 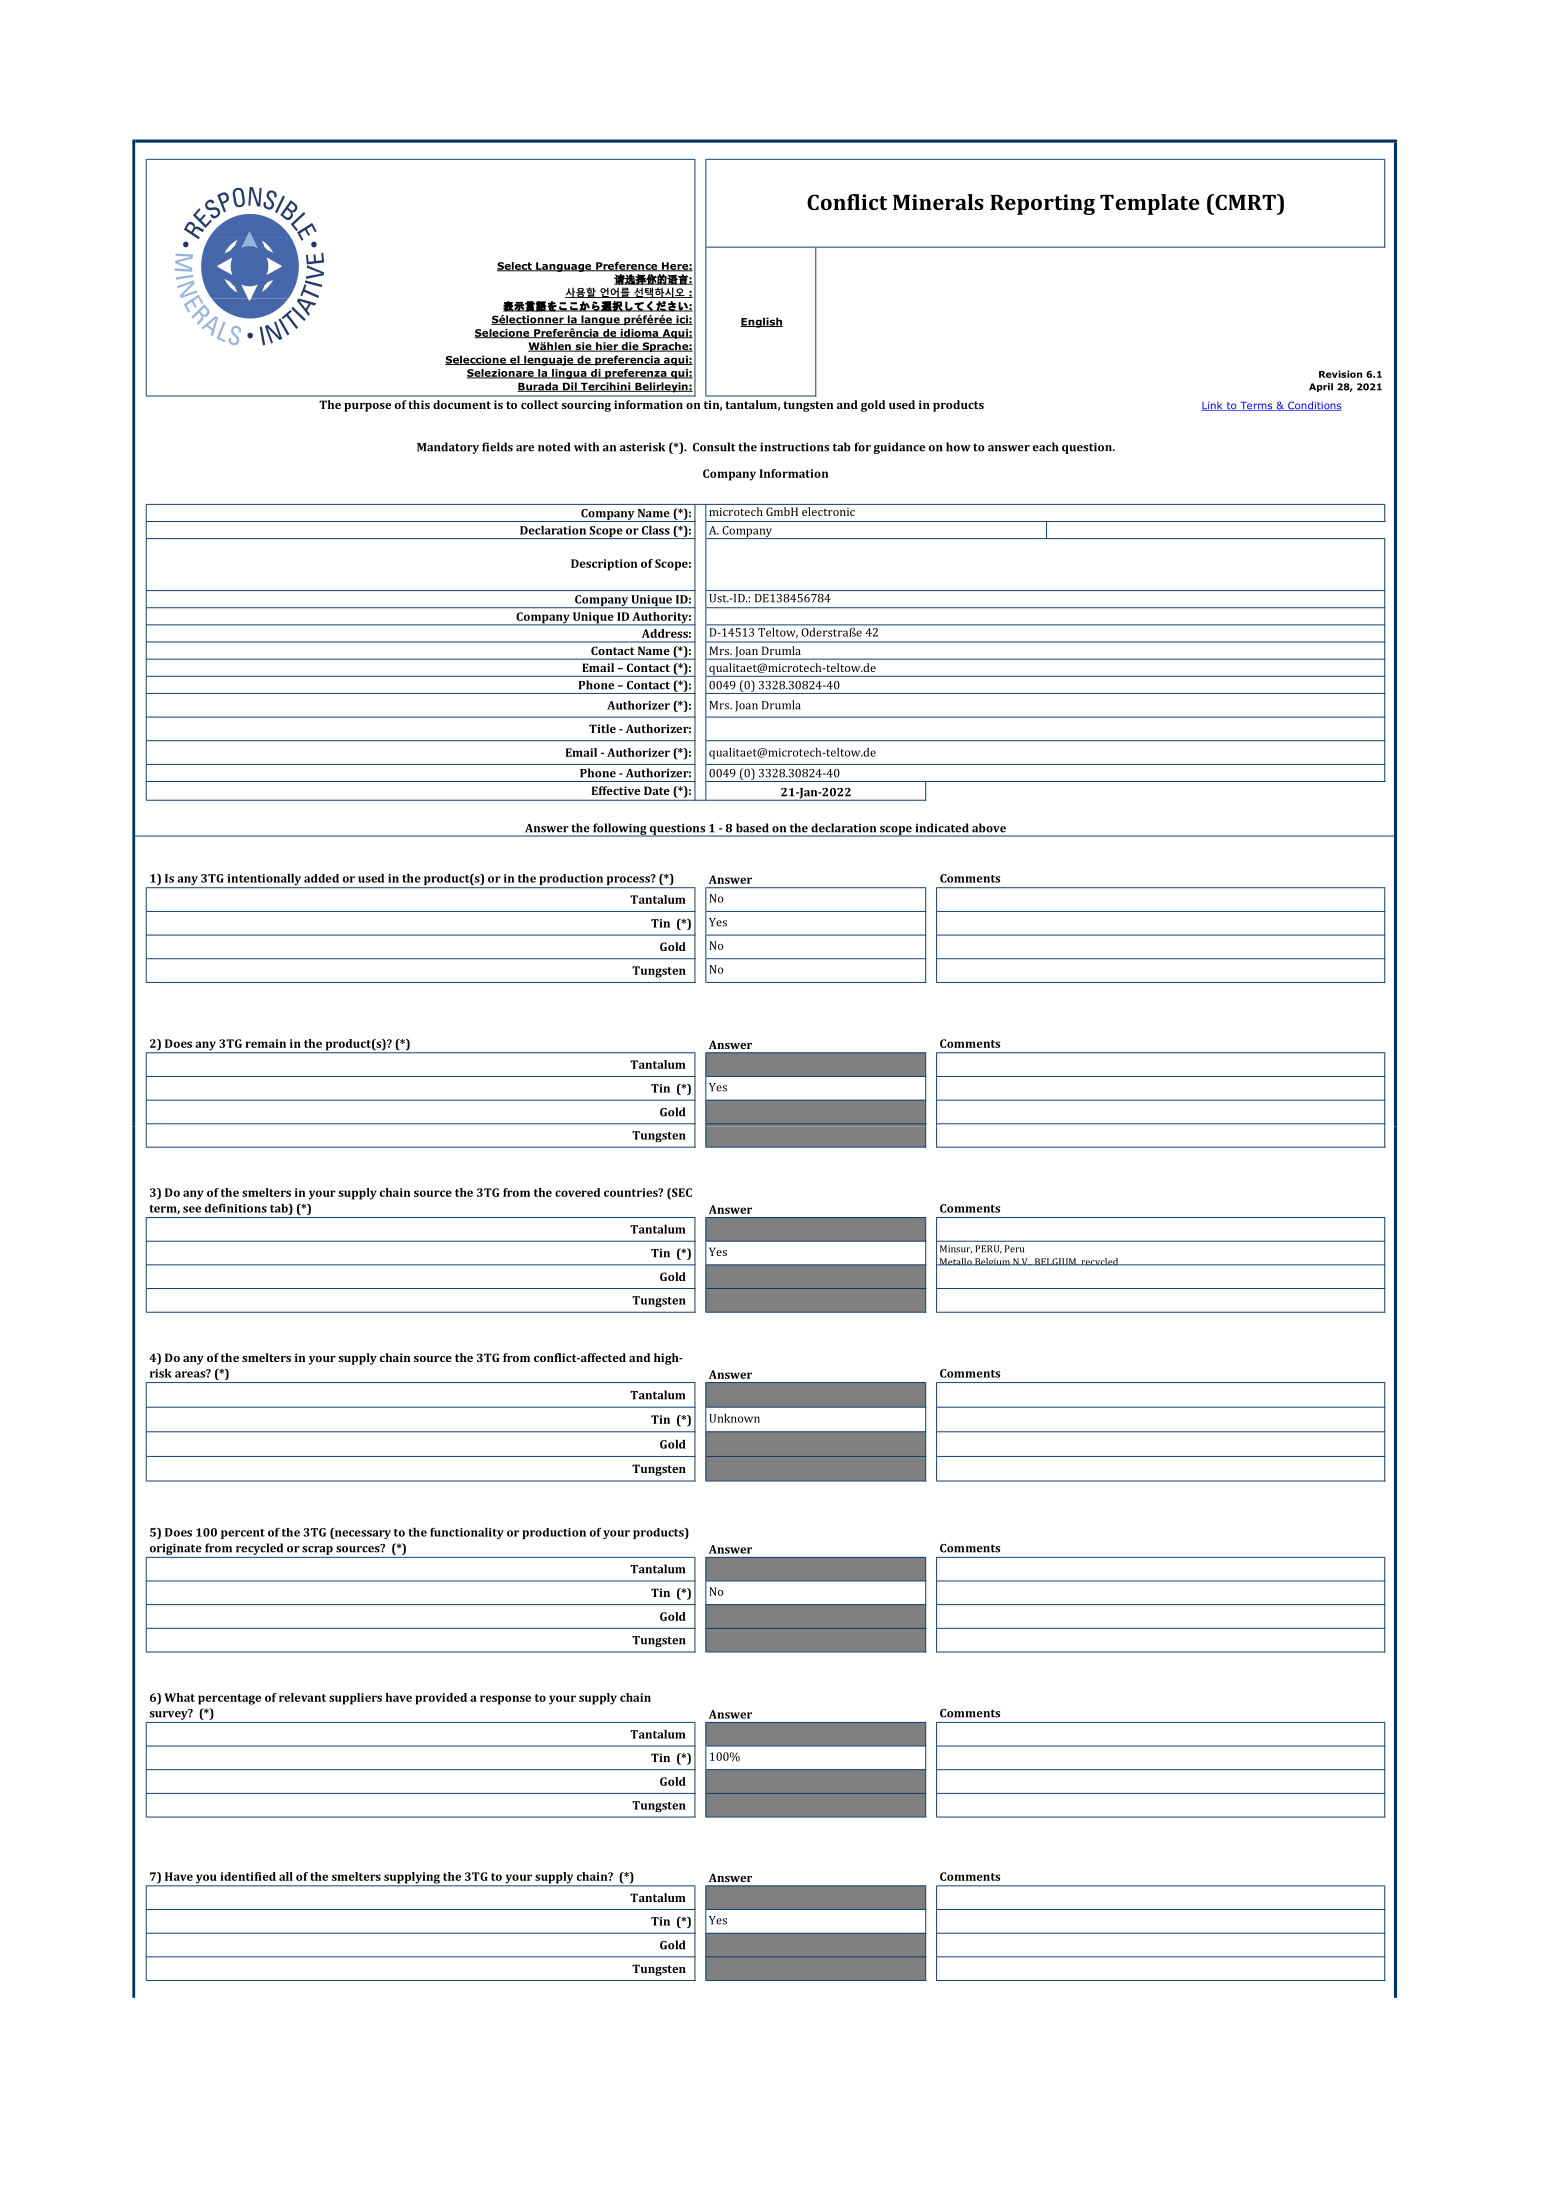 I want to click on response, so click(x=505, y=1700).
